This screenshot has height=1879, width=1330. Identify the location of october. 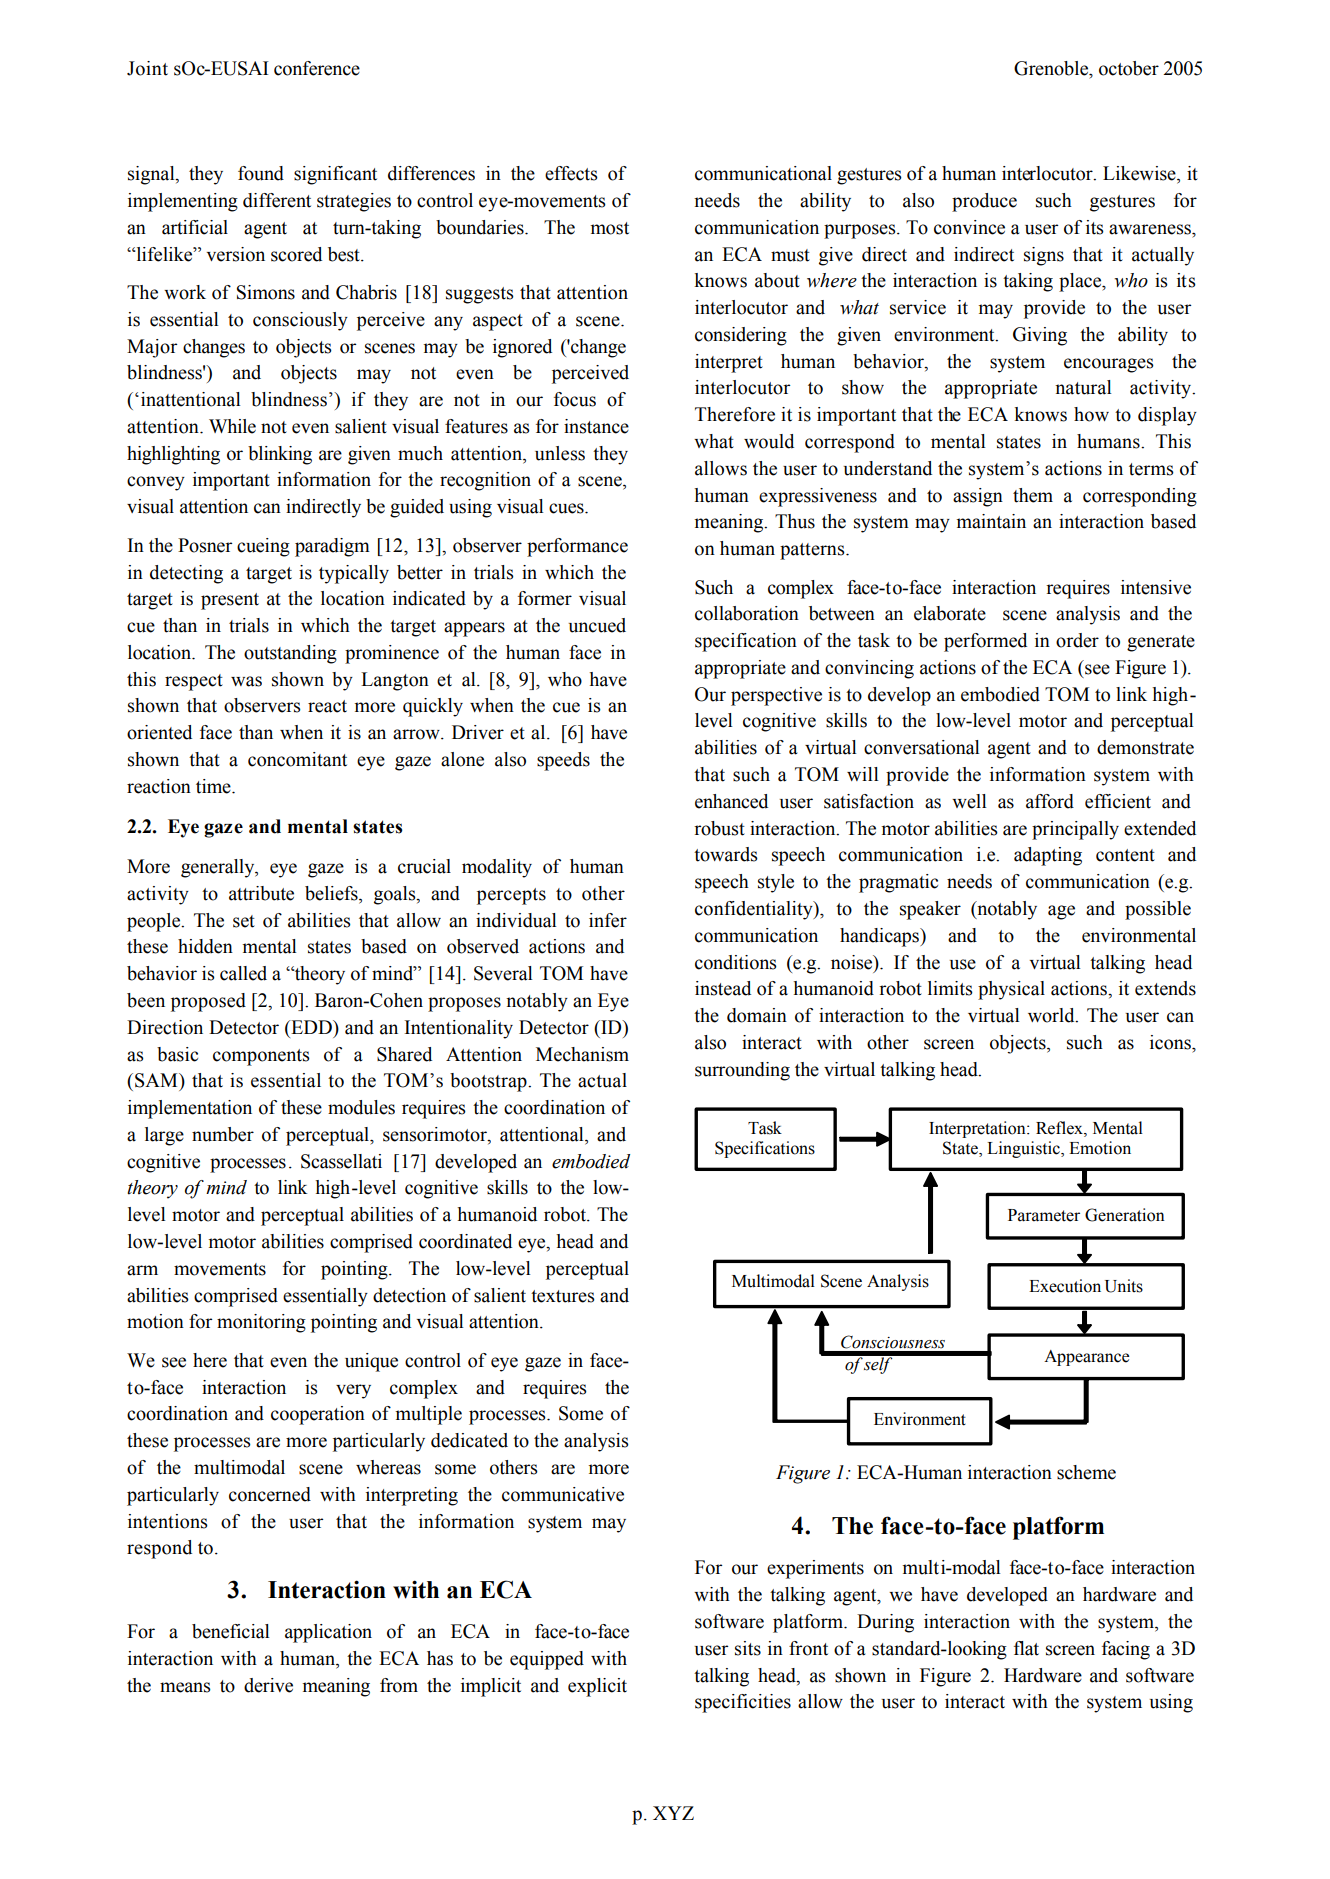
(1129, 68).
